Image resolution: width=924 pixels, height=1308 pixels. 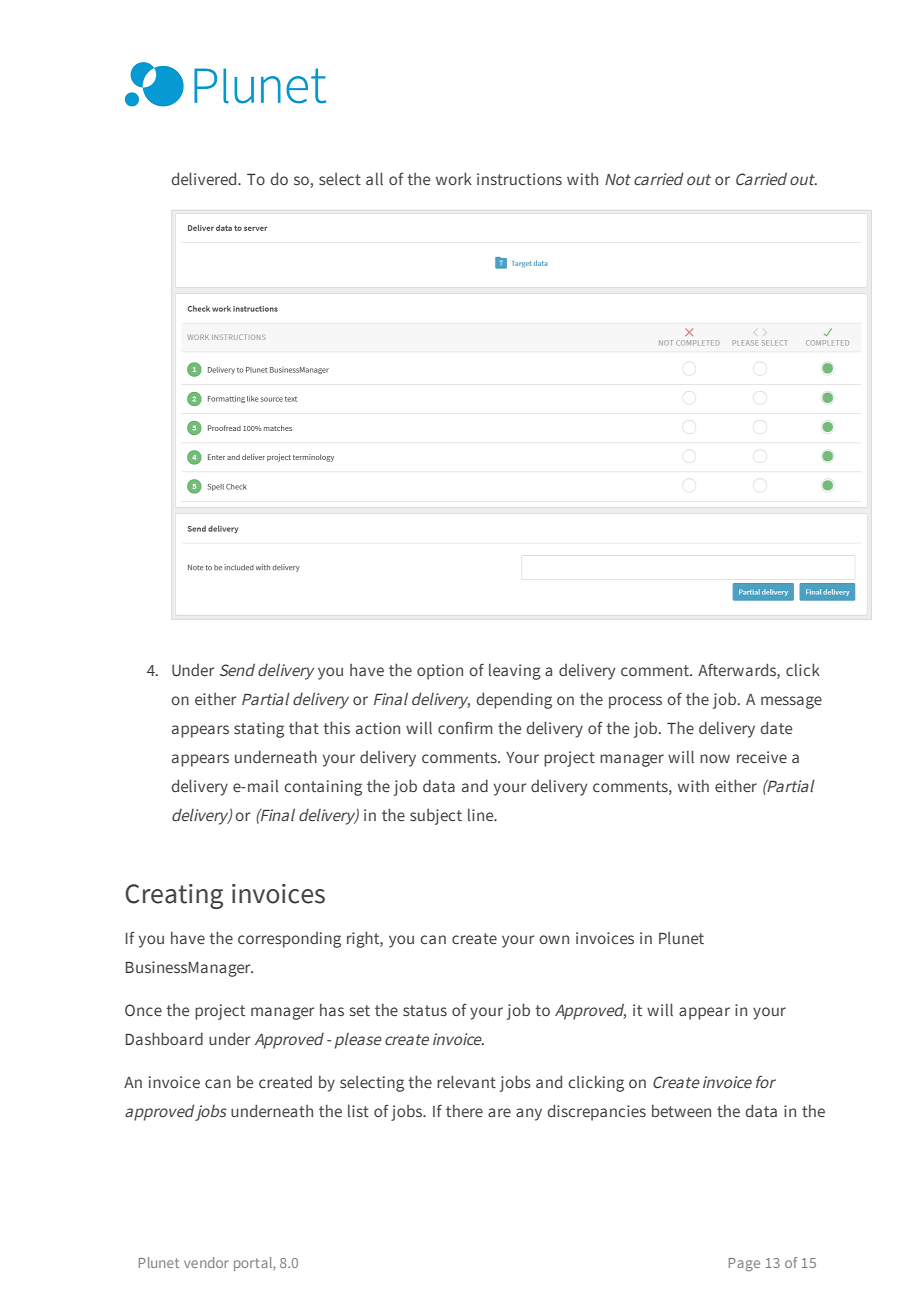 What do you see at coordinates (440, 672) in the screenshot?
I see `option` at bounding box center [440, 672].
